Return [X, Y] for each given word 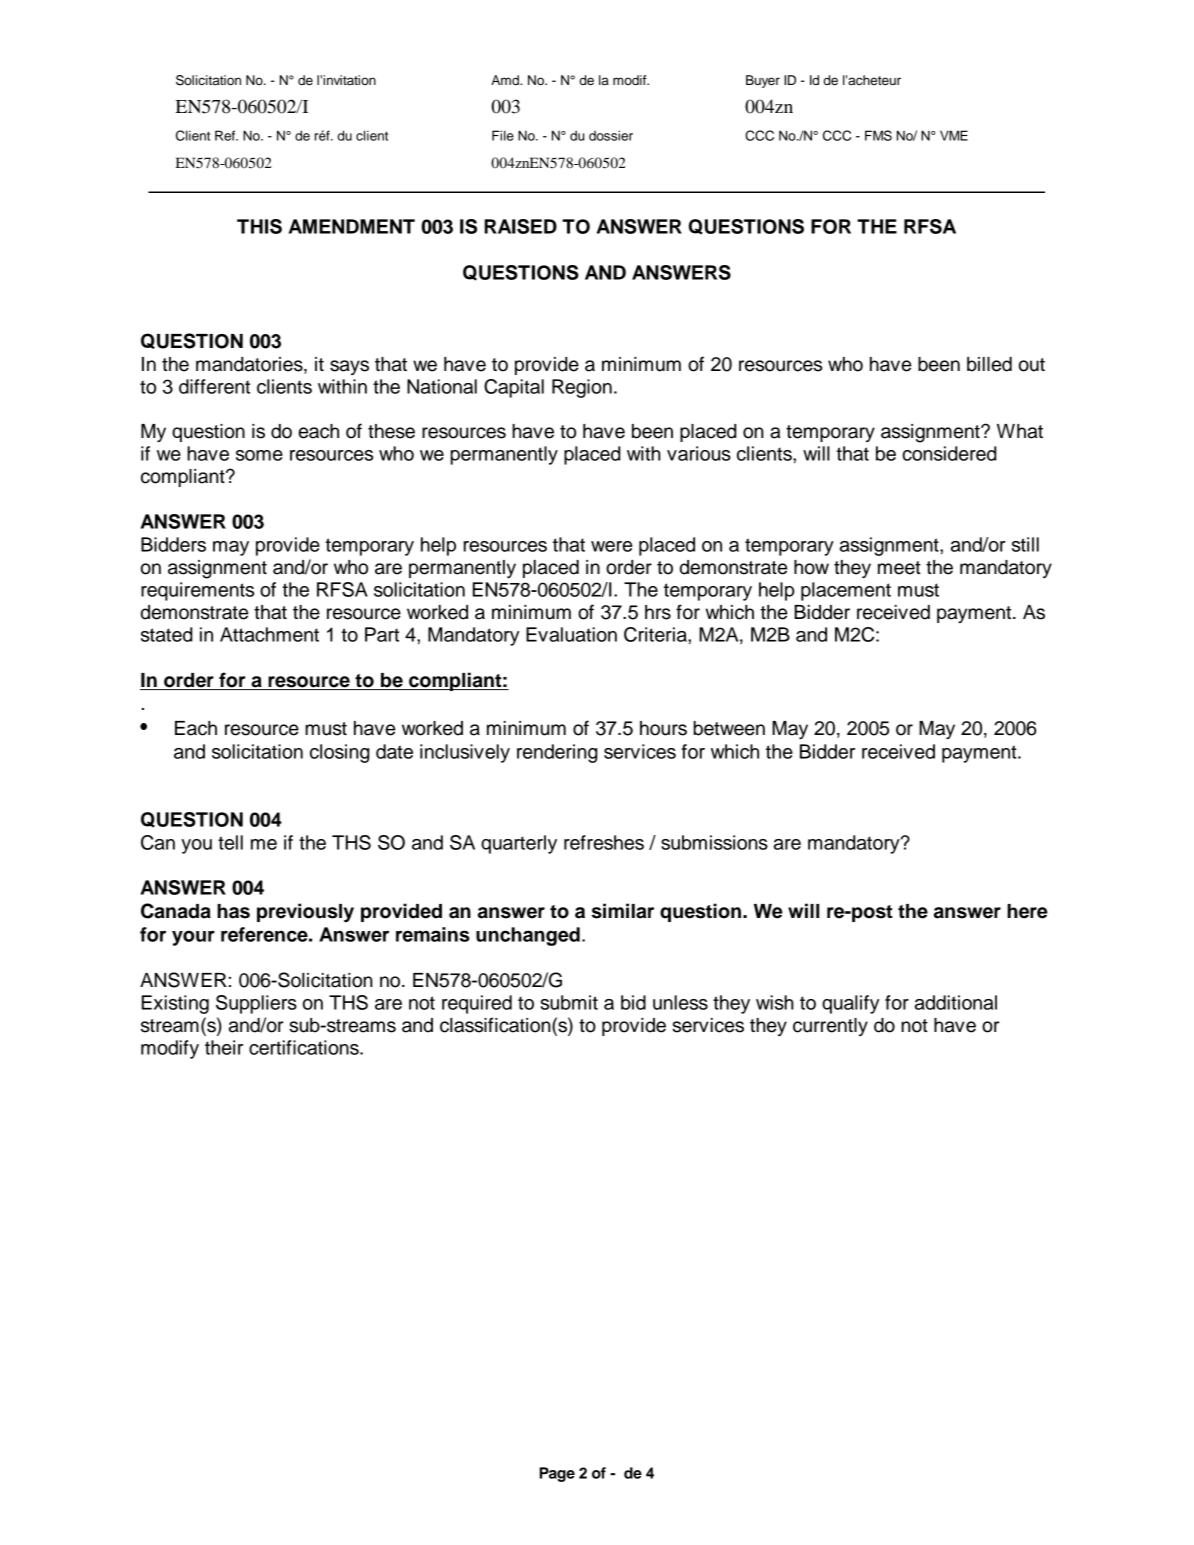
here [1027, 911]
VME [954, 135]
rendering [557, 753]
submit [569, 1002]
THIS [259, 226]
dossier [611, 135]
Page [557, 1474]
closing [340, 753]
